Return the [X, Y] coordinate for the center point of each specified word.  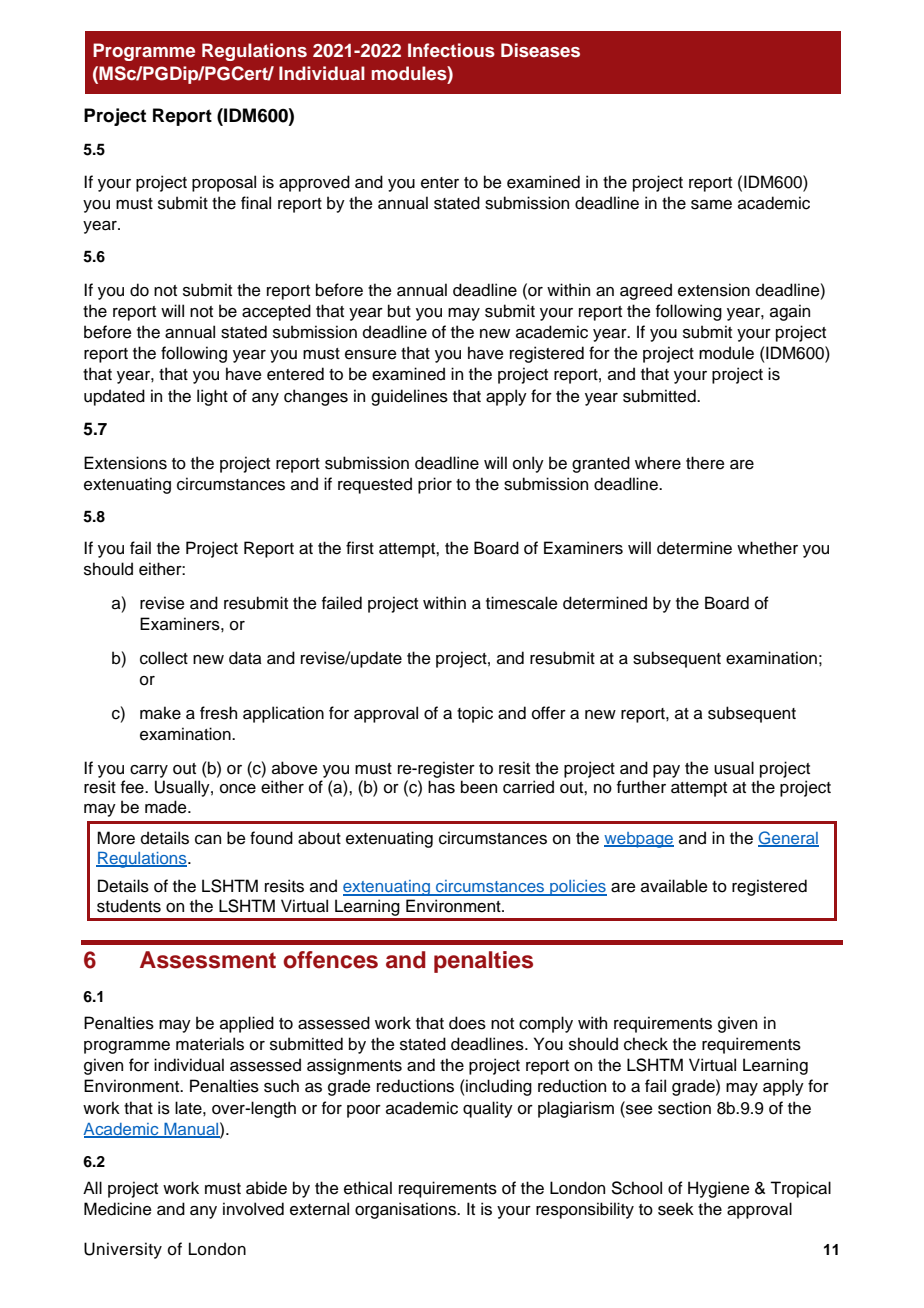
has [441, 787]
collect [164, 658]
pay [666, 771]
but [399, 311]
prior [435, 485]
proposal [224, 183]
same [711, 205]
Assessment [208, 960]
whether [767, 548]
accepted [276, 312]
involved [253, 1209]
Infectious [451, 50]
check [646, 1044]
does [467, 1023]
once [238, 789]
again [790, 312]
